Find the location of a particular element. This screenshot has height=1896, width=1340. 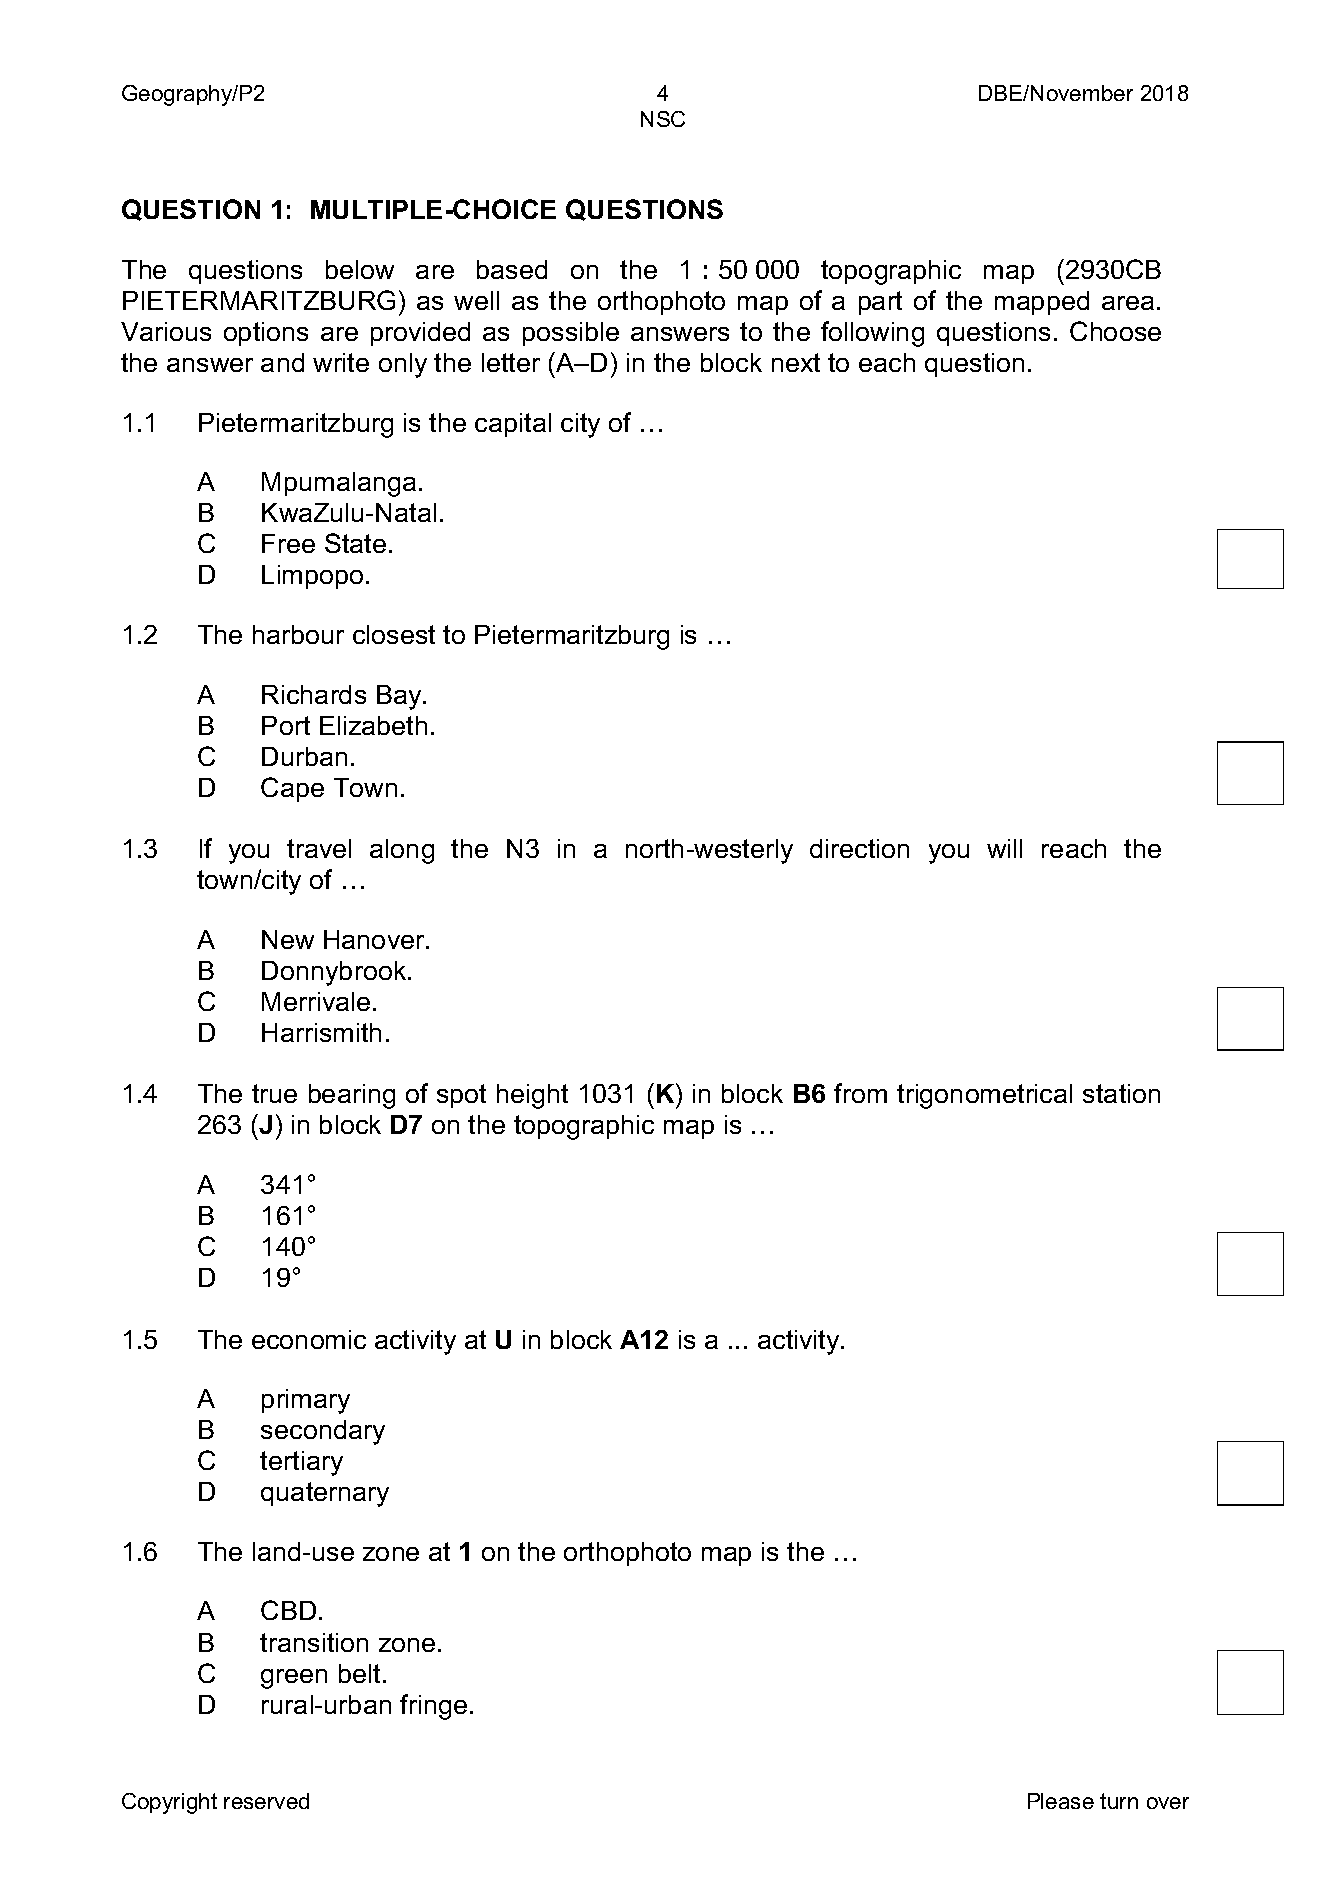

will is located at coordinates (1004, 848).
